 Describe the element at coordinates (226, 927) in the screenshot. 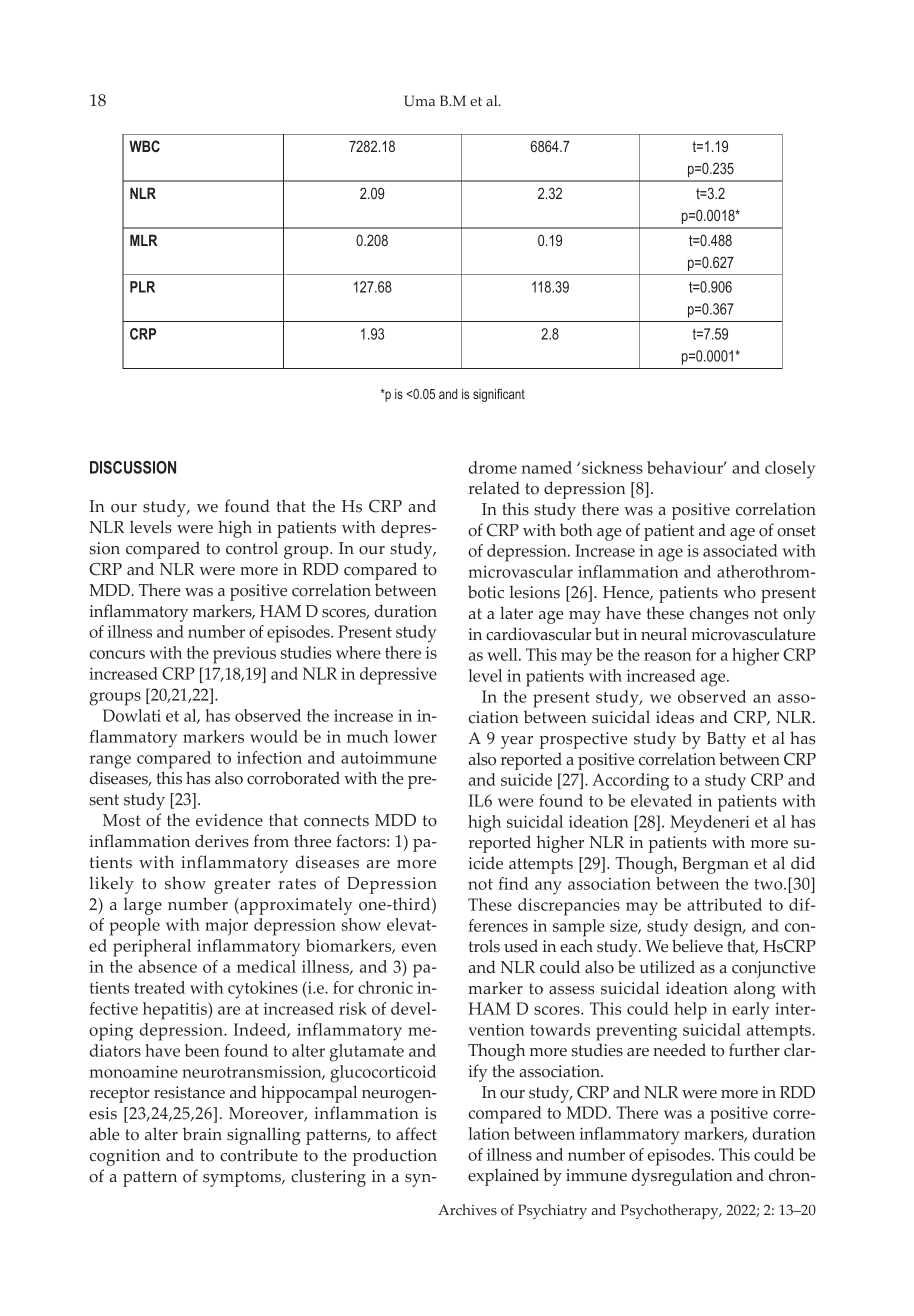

I see `major` at that location.
